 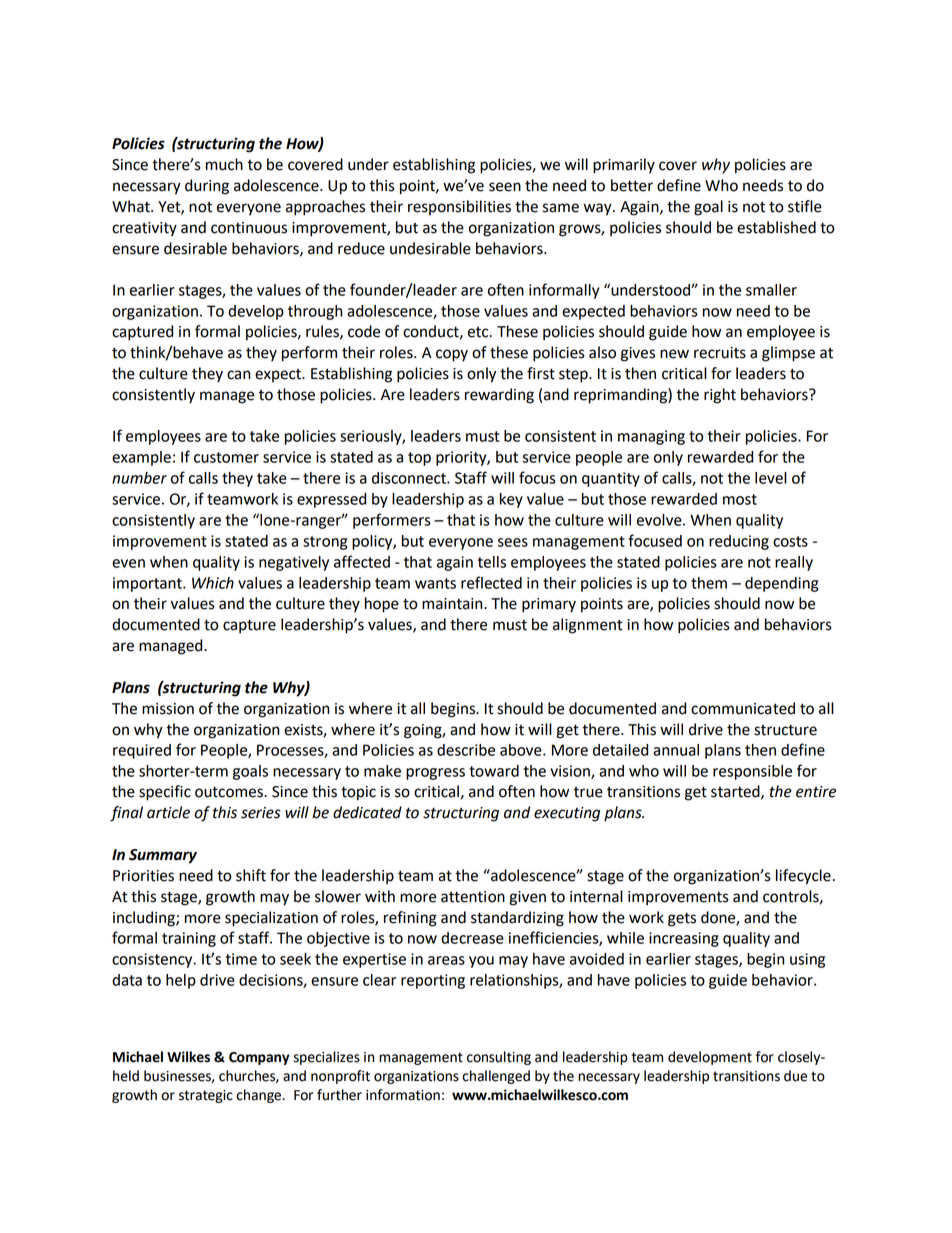 What do you see at coordinates (459, 207) in the screenshot?
I see `responsibilities` at bounding box center [459, 207].
